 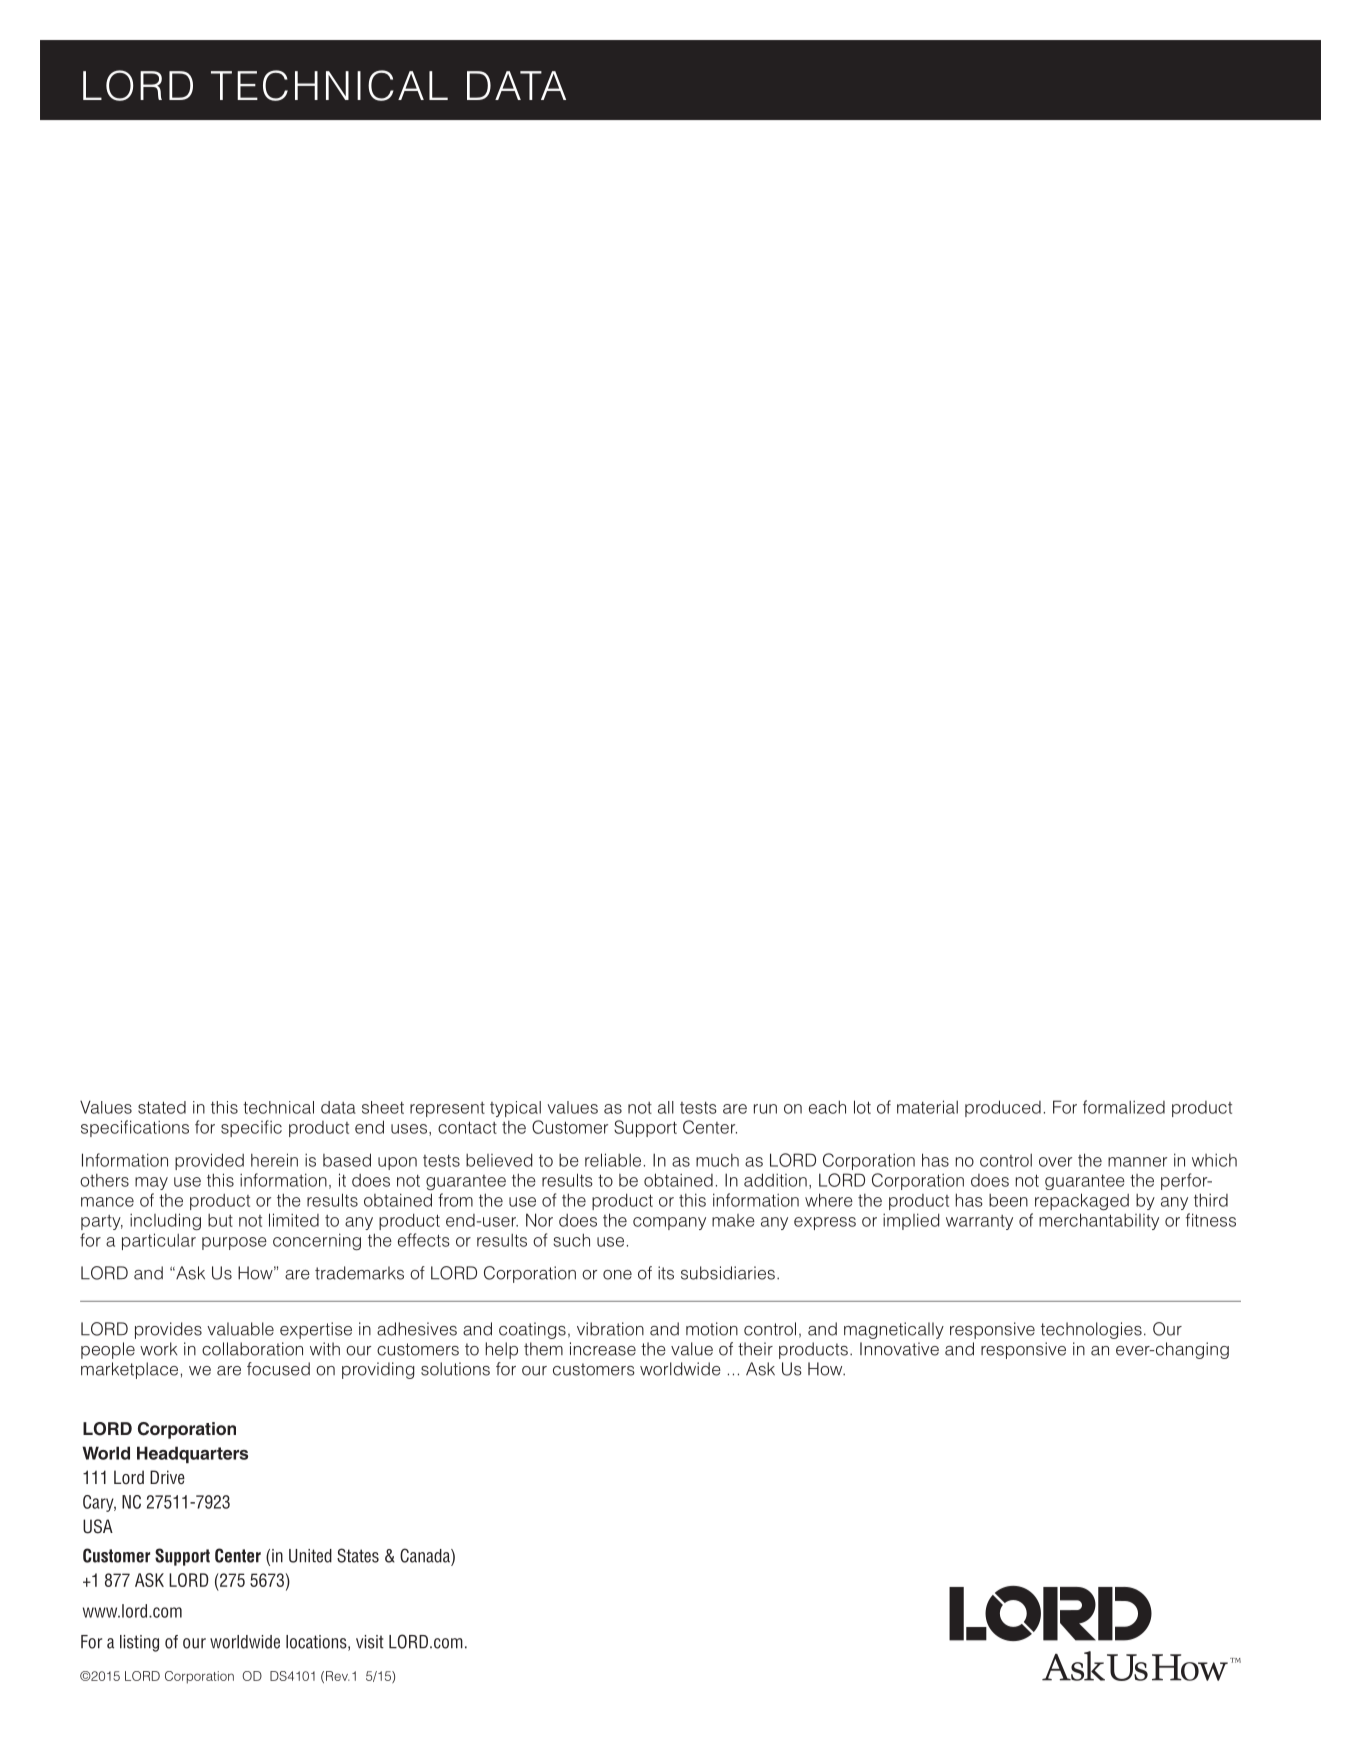 I want to click on purpose, so click(x=234, y=1243).
